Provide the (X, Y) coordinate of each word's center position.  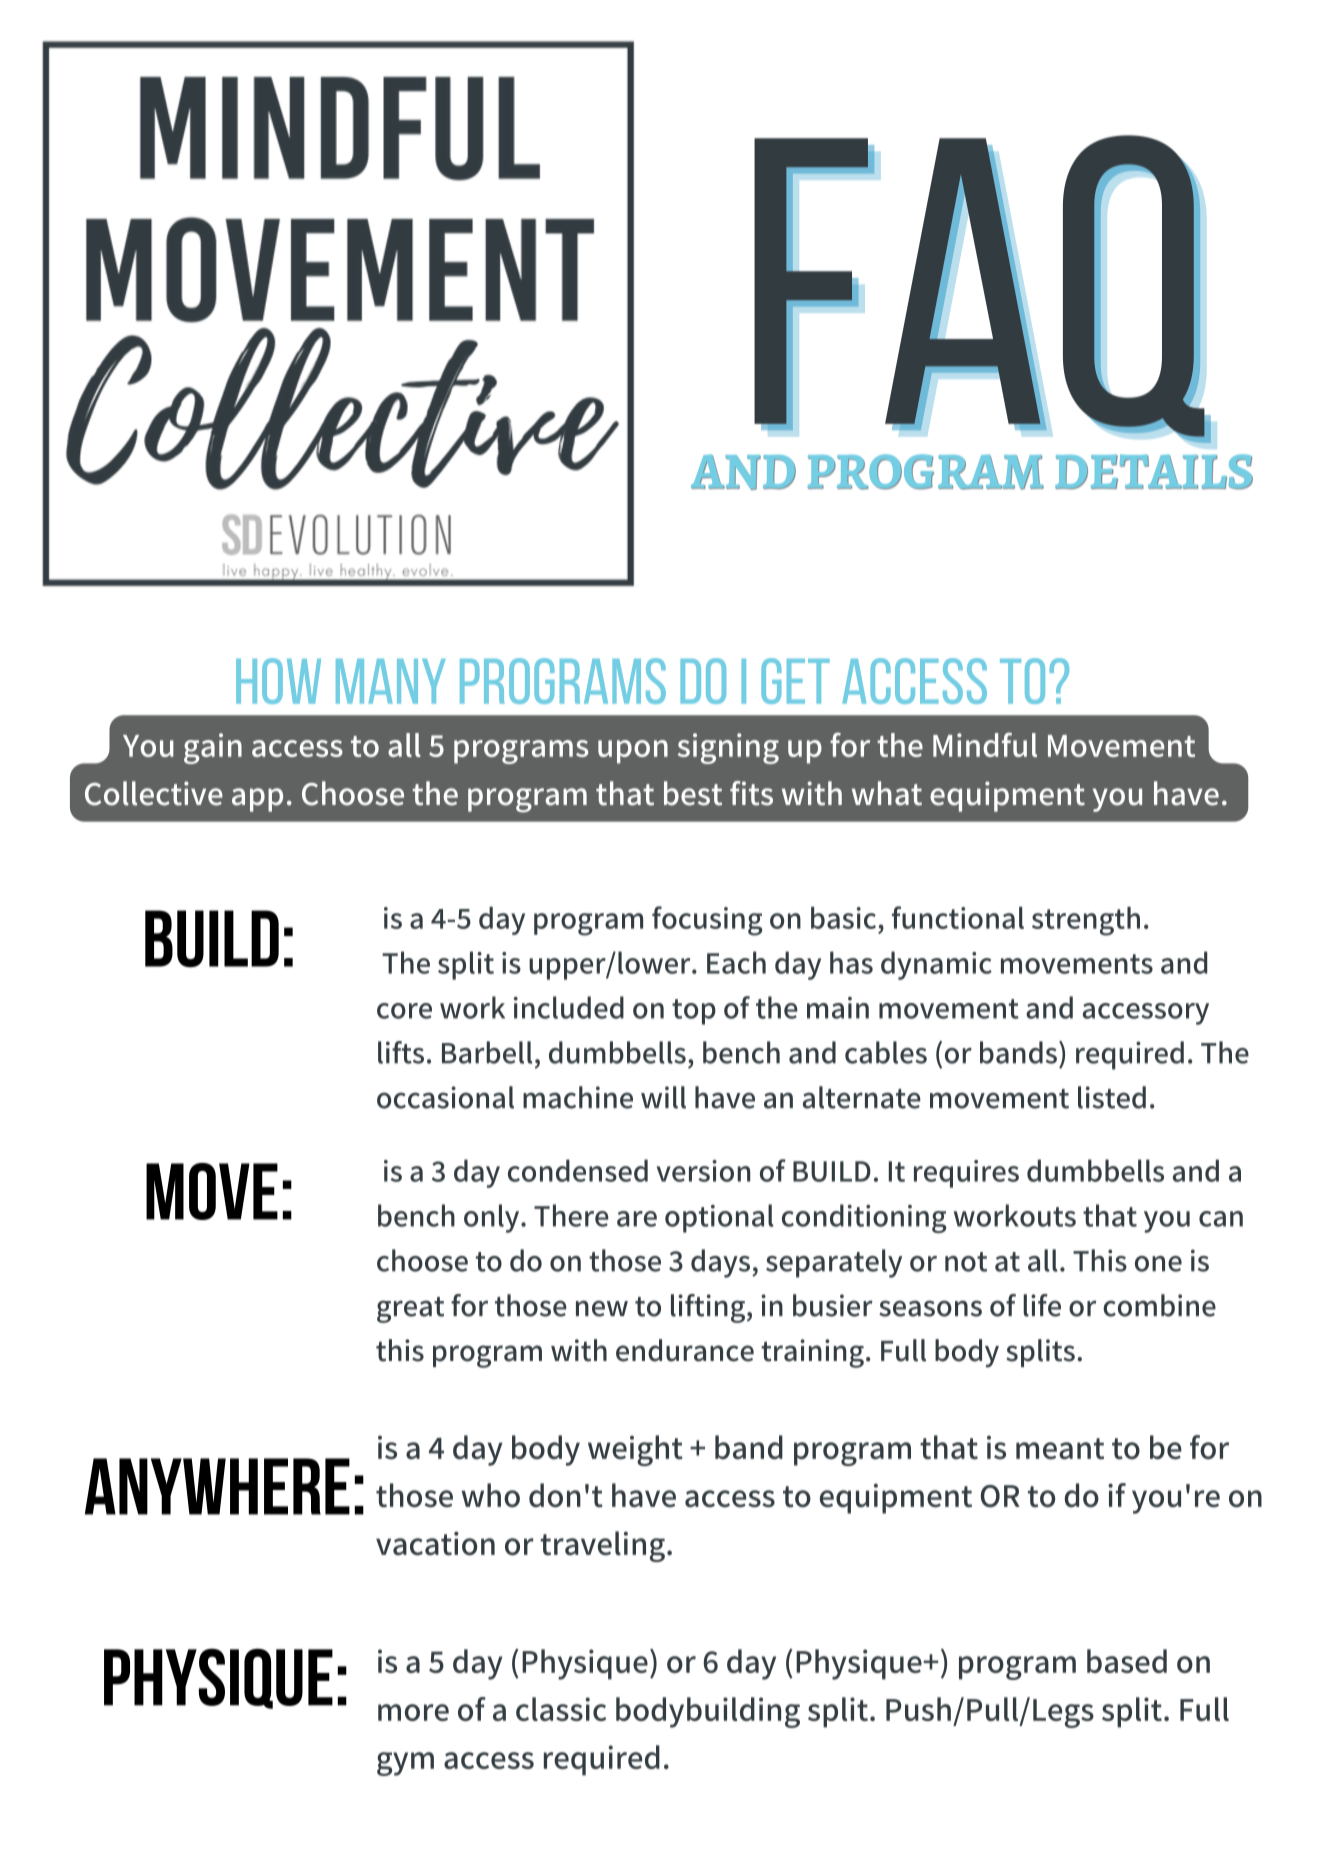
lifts (401, 1052)
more (413, 1712)
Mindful (985, 744)
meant (1060, 1449)
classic (561, 1709)
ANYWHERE (217, 1486)
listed (1112, 1097)
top (694, 1012)
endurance (685, 1350)
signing (728, 748)
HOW (278, 681)
